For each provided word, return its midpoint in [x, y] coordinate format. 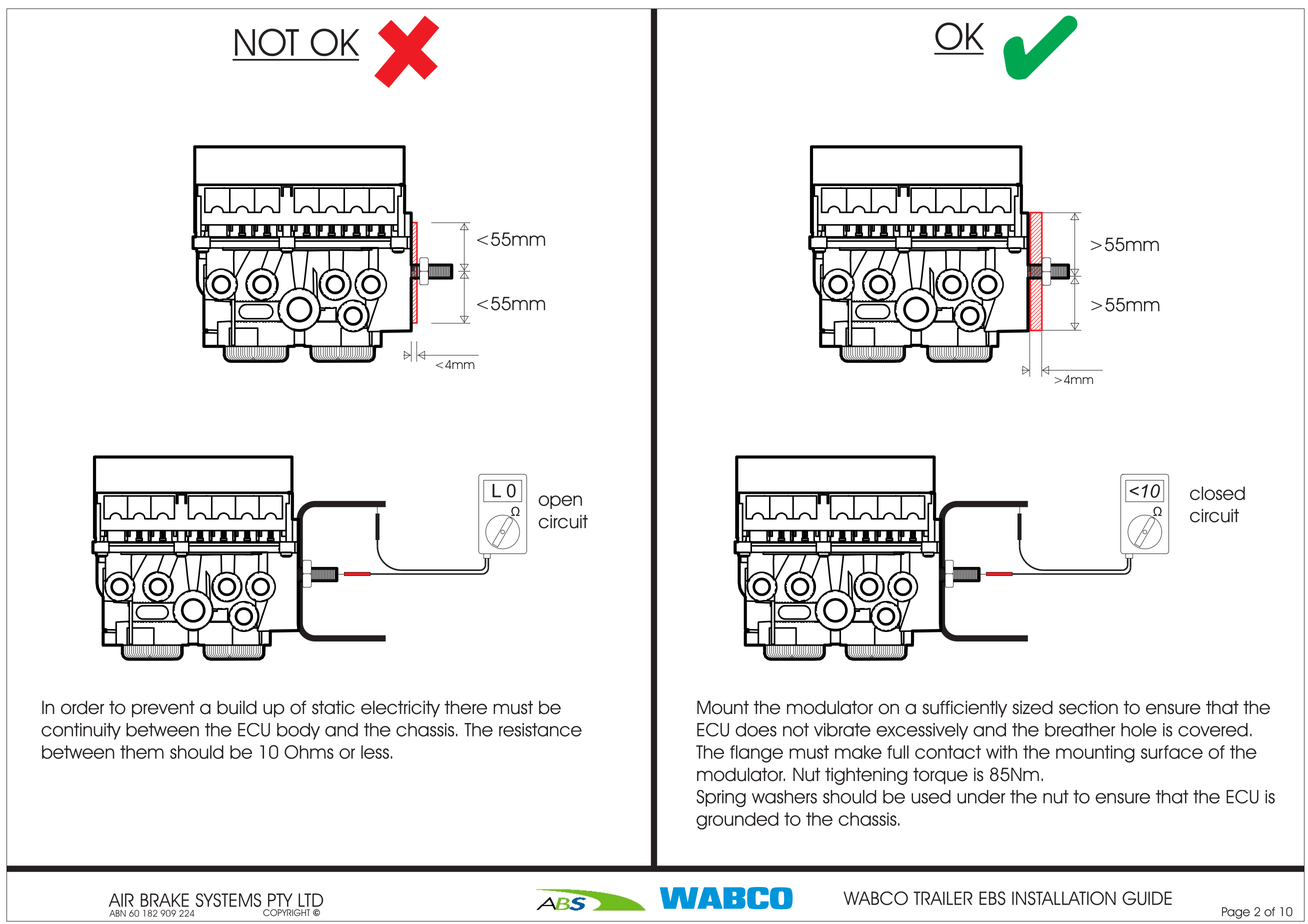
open [560, 502]
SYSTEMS [228, 900]
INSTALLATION [1064, 898]
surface [1172, 752]
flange [756, 754]
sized [1032, 707]
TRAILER [943, 898]
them [142, 752]
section [1088, 707]
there [465, 707]
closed [1217, 493]
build [237, 707]
